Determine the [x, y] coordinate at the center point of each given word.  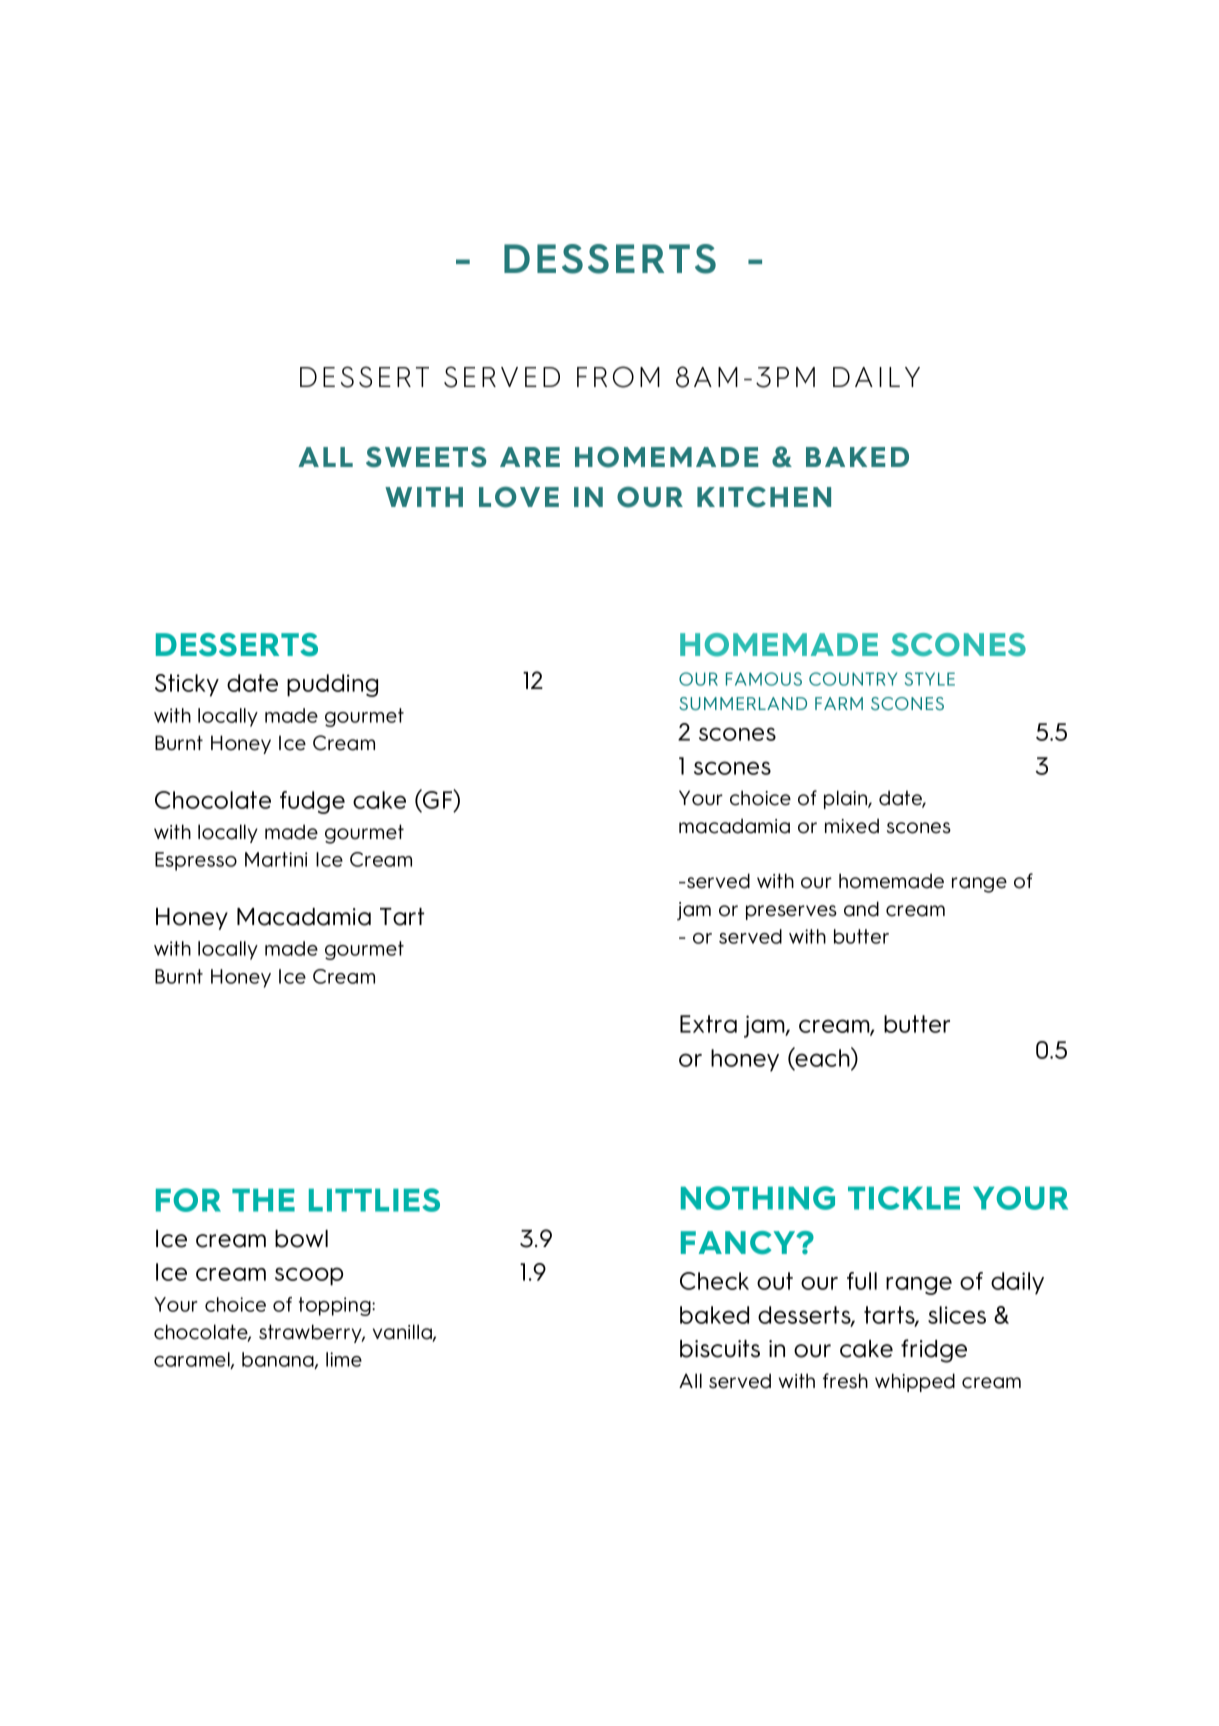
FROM [618, 377]
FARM [839, 703]
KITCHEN [764, 497]
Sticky [187, 685]
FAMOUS [764, 679]
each [823, 1057]
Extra [708, 1024]
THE [263, 1200]
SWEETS [426, 457]
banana [279, 1360]
